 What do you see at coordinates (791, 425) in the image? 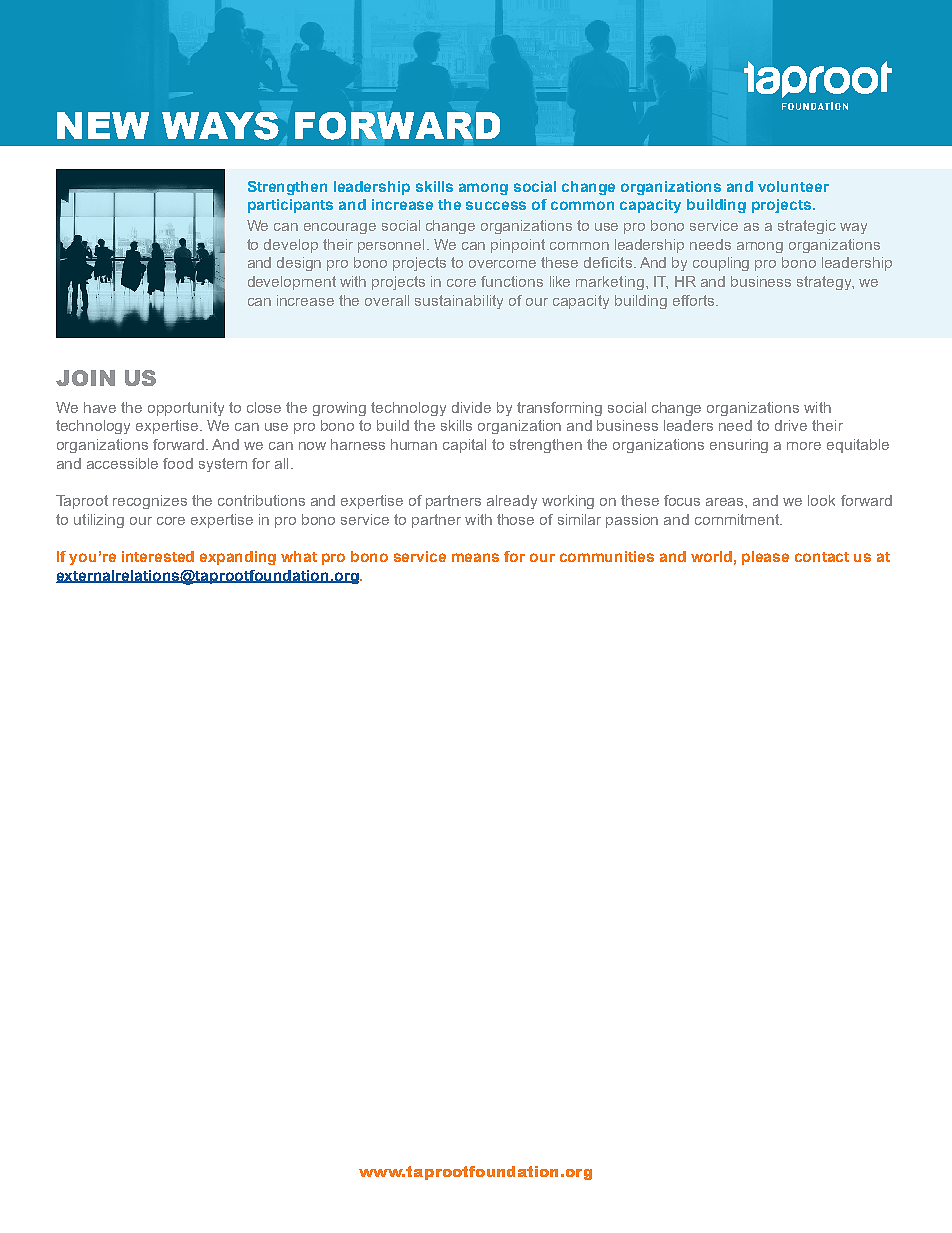
I see `drive` at bounding box center [791, 425].
